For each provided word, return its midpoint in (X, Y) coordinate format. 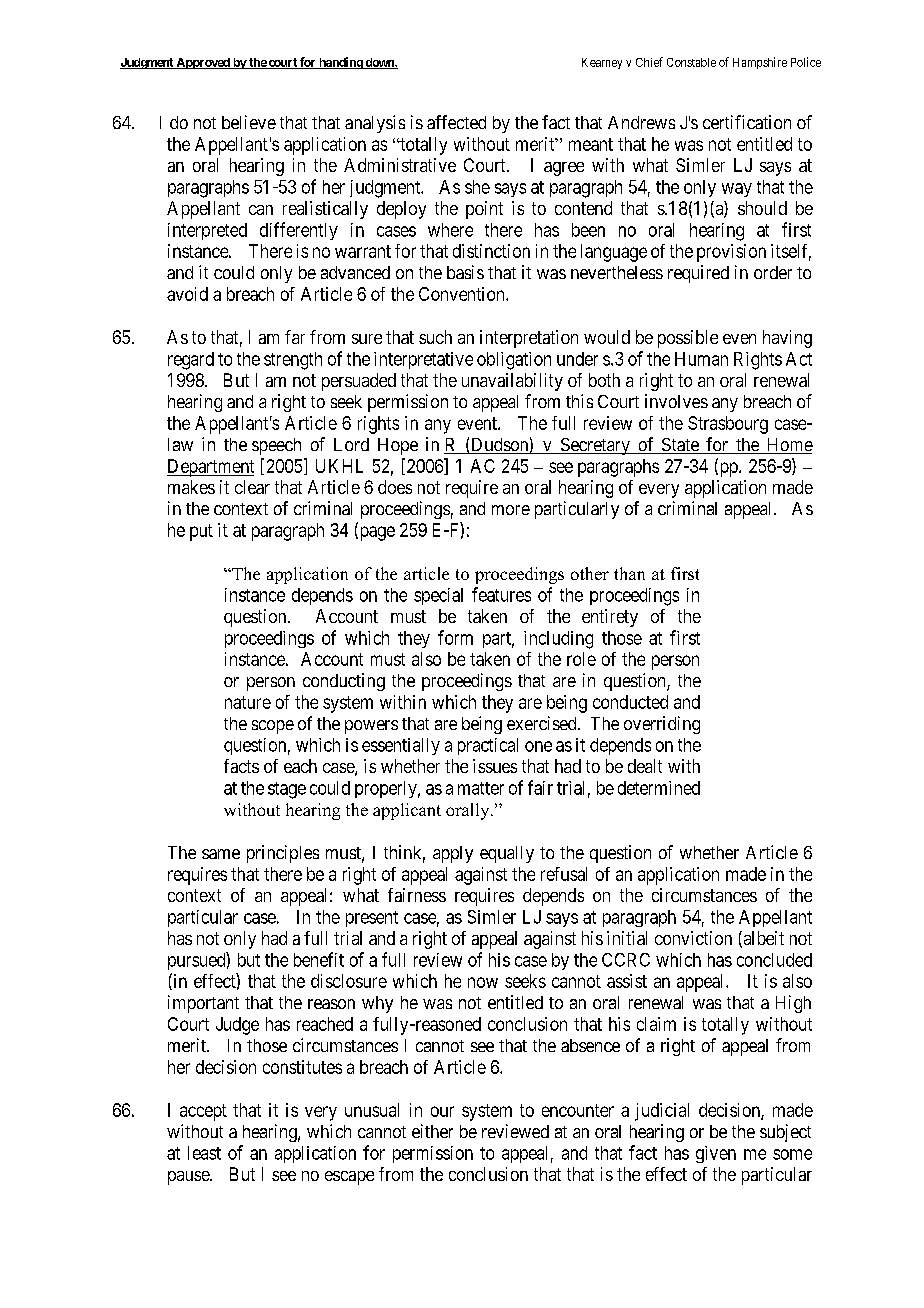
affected (456, 122)
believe (249, 122)
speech (276, 446)
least (204, 1153)
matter (481, 788)
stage (287, 790)
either (432, 1131)
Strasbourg (728, 425)
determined (659, 788)
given (716, 1154)
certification (747, 122)
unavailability (512, 382)
